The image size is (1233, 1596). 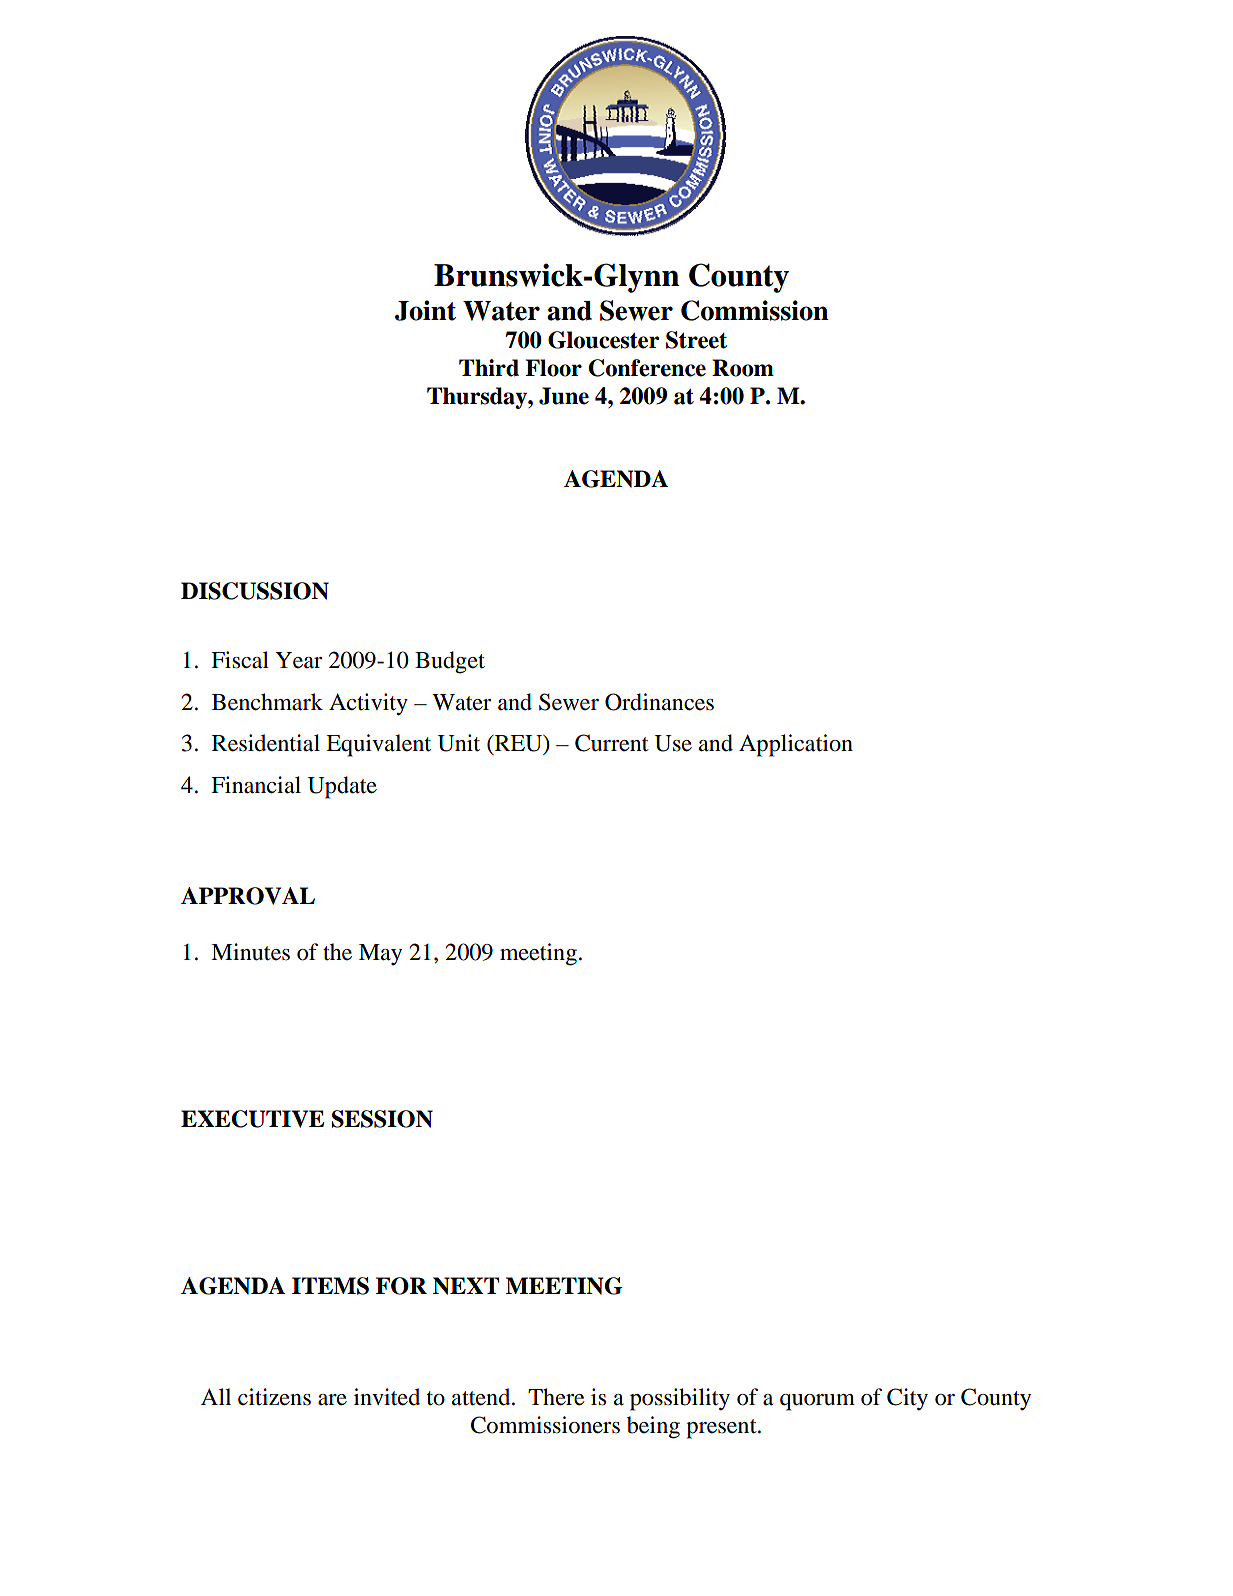 What do you see at coordinates (274, 1397) in the screenshot?
I see `citizens` at bounding box center [274, 1397].
